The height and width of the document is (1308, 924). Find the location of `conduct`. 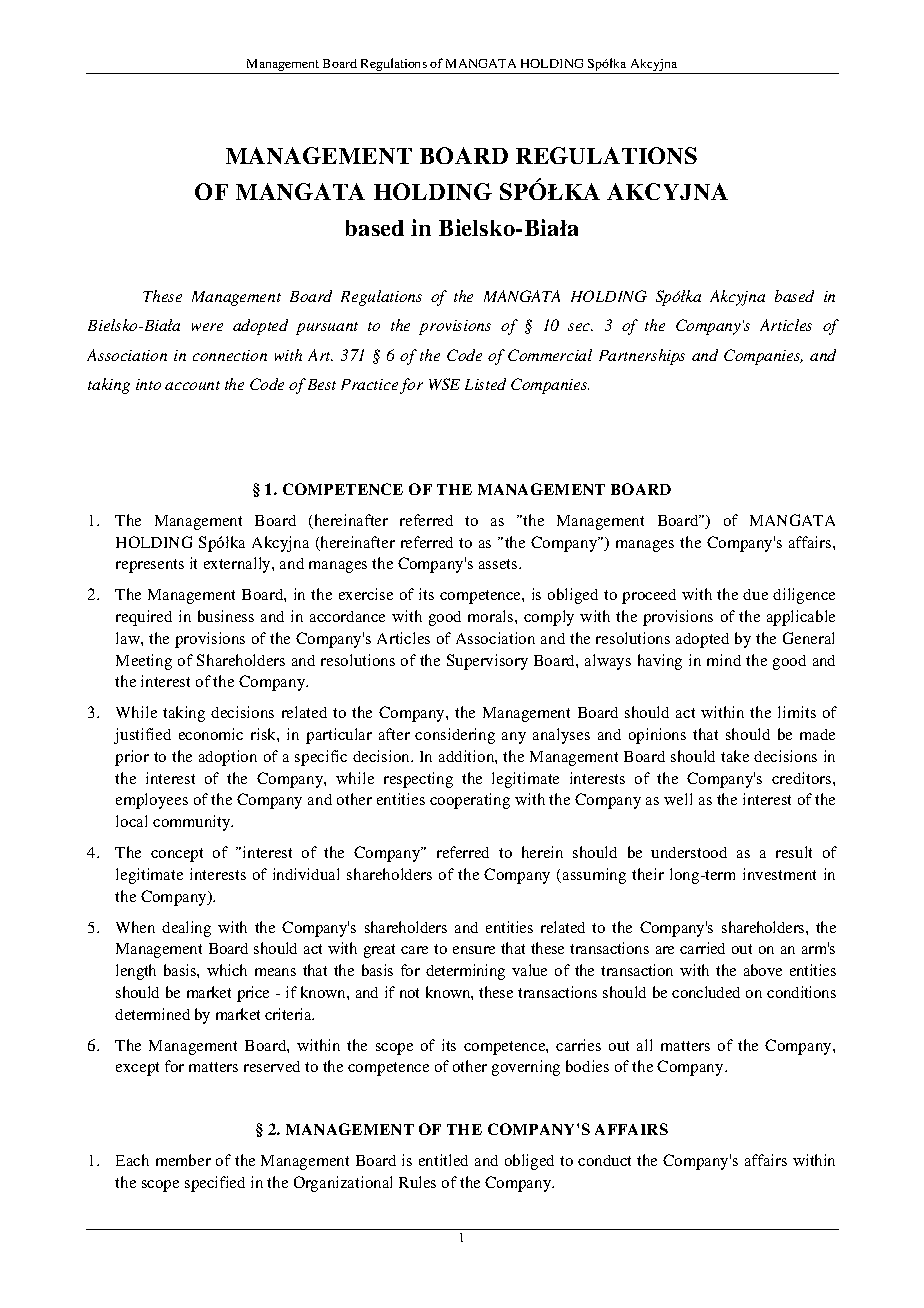

conduct is located at coordinates (604, 1160).
